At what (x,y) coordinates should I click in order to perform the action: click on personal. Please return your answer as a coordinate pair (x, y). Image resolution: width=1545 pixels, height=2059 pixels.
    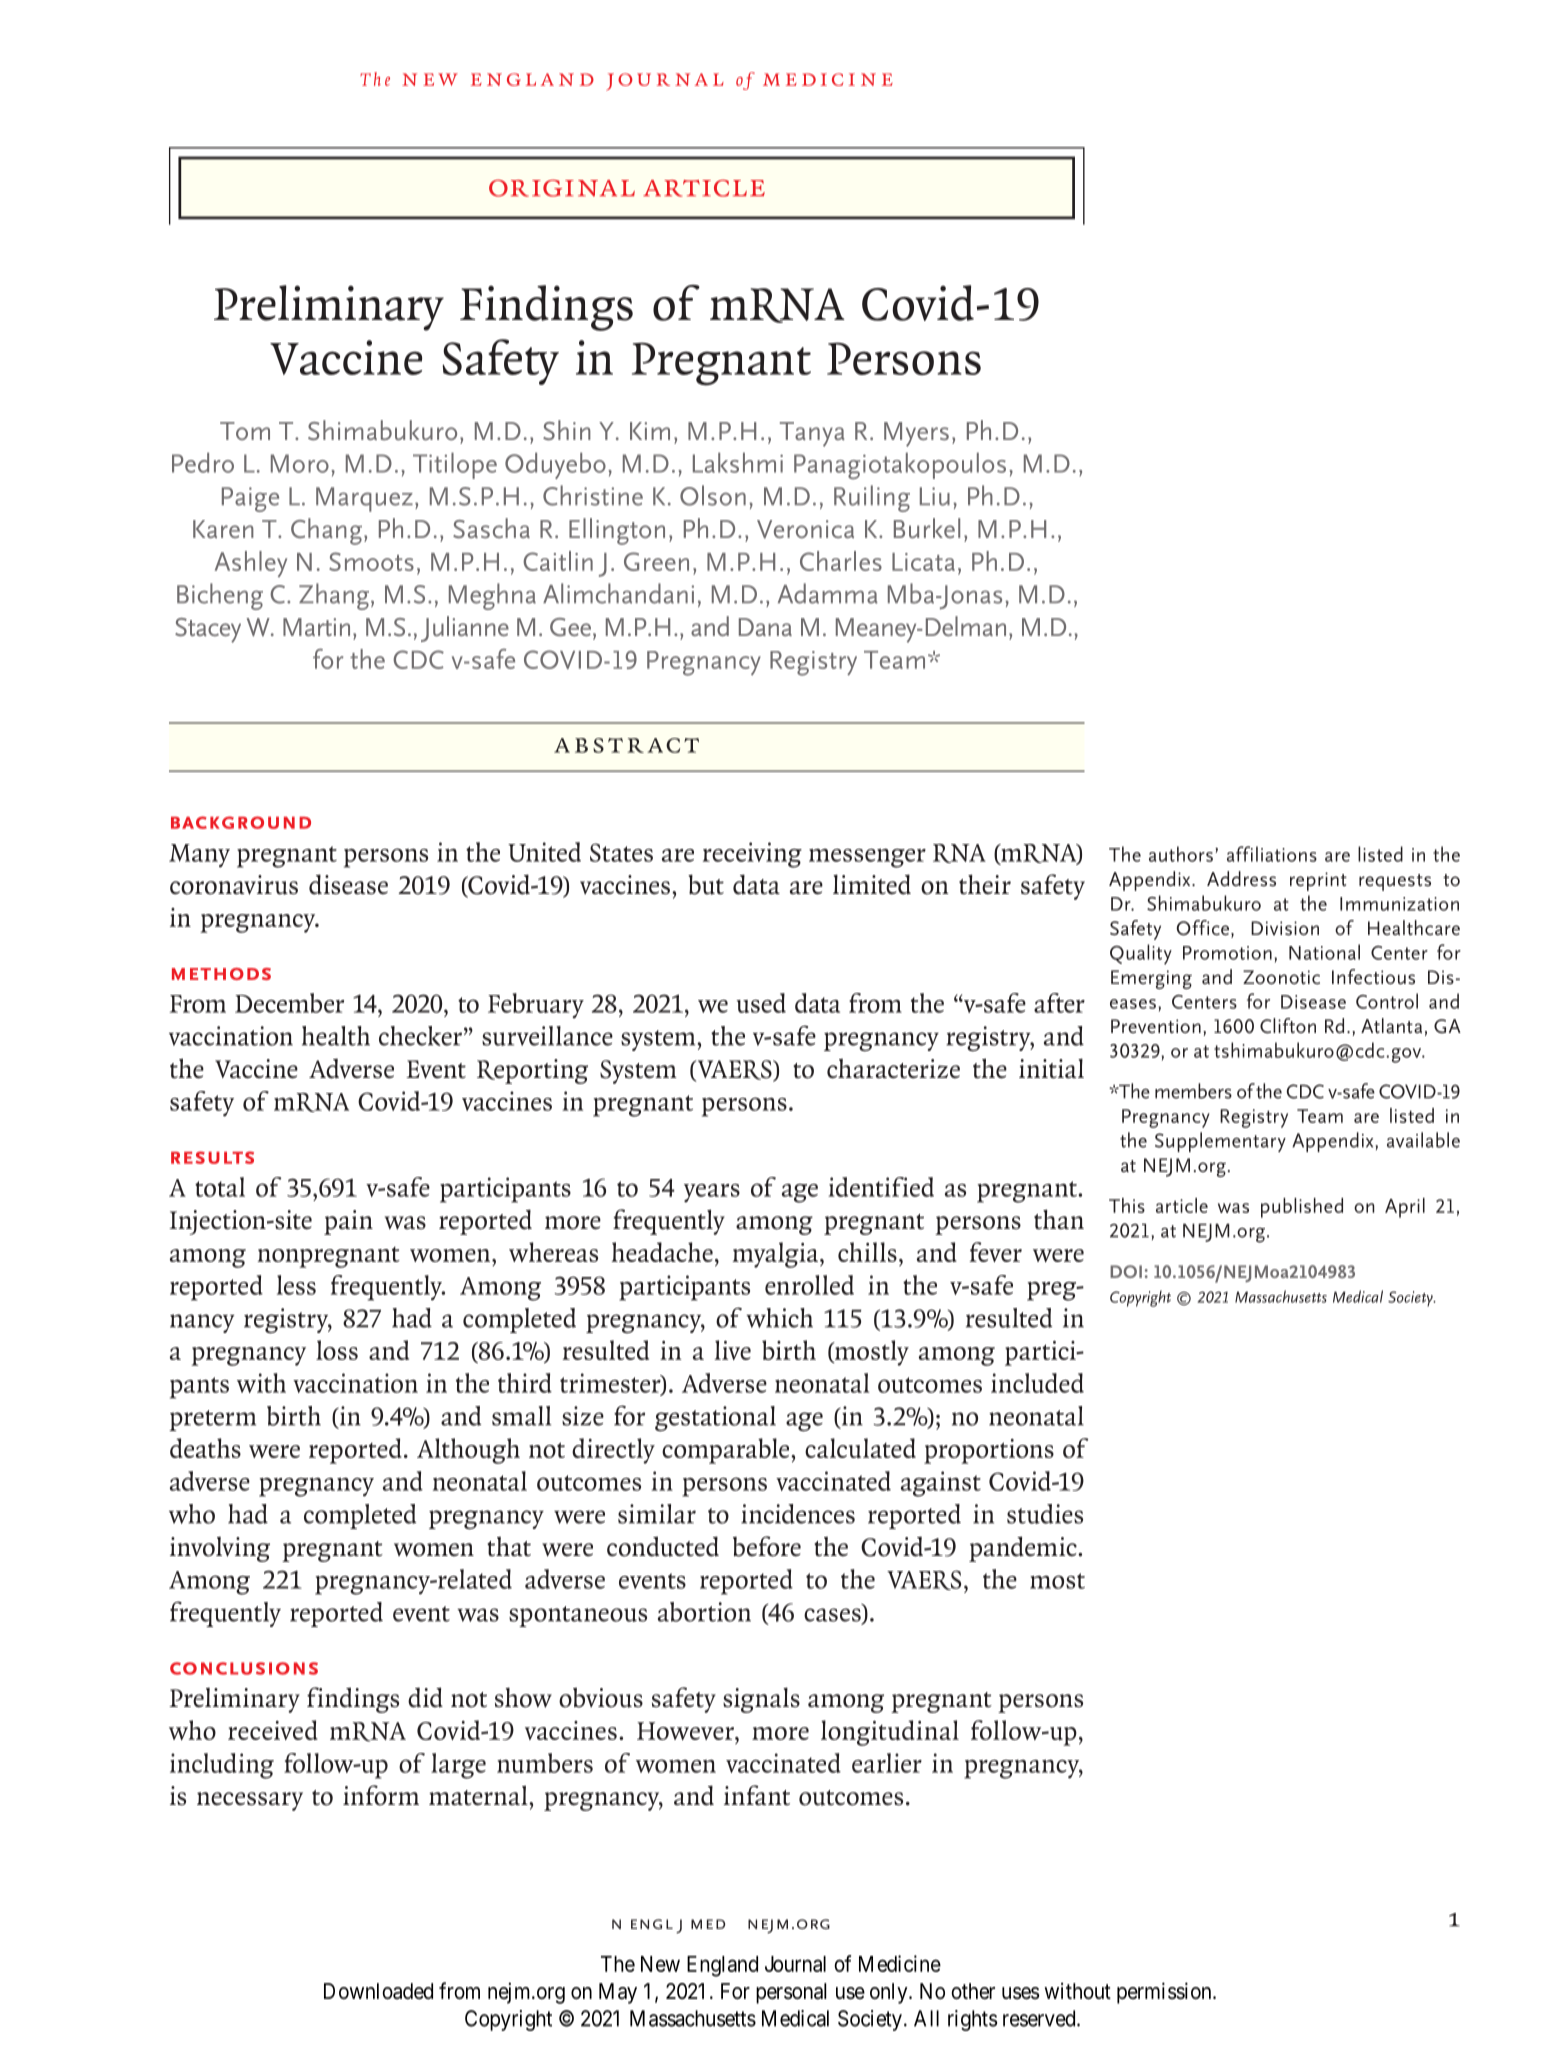
    Looking at the image, I should click on (791, 1993).
